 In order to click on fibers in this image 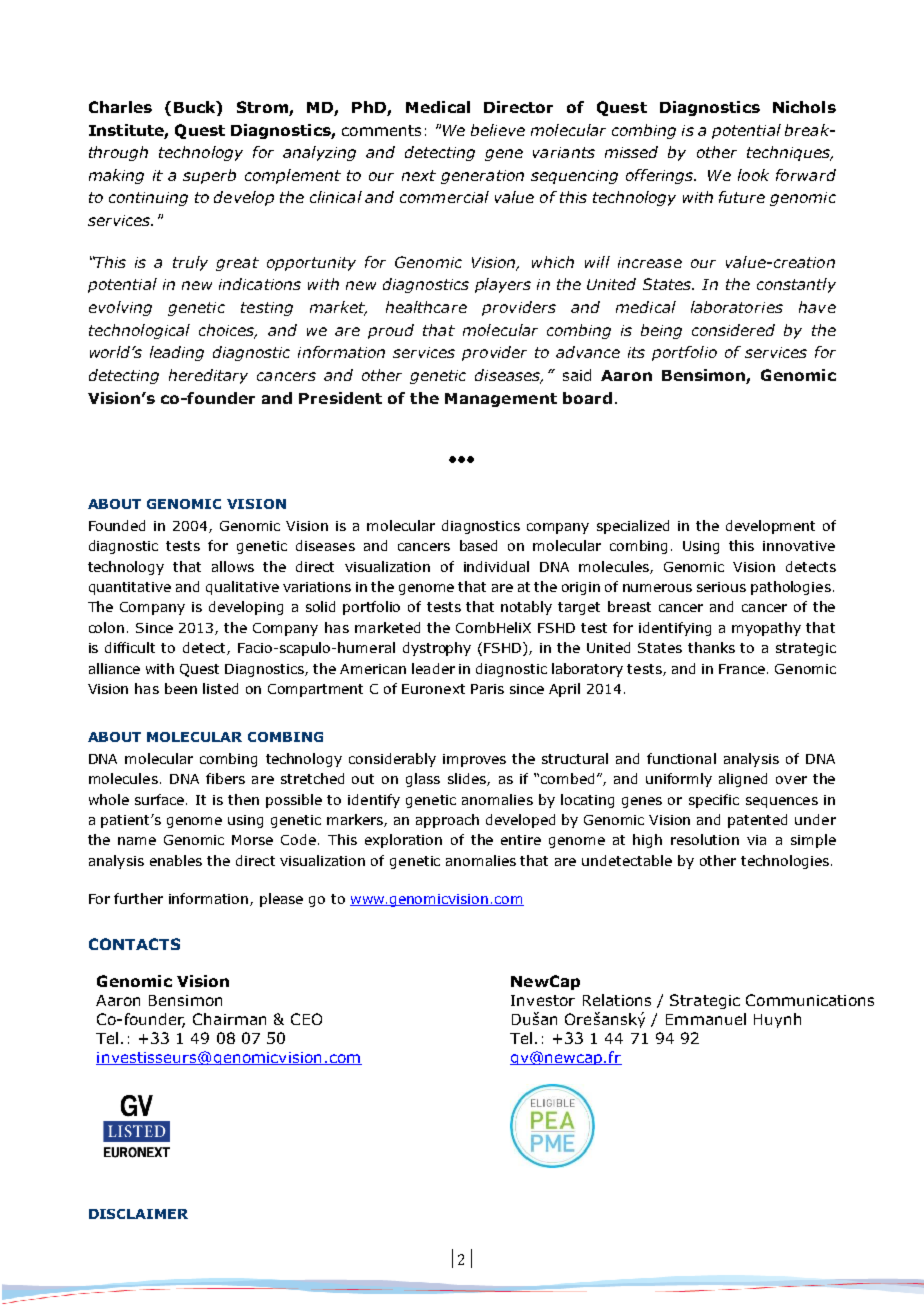, I will do `click(225, 778)`.
